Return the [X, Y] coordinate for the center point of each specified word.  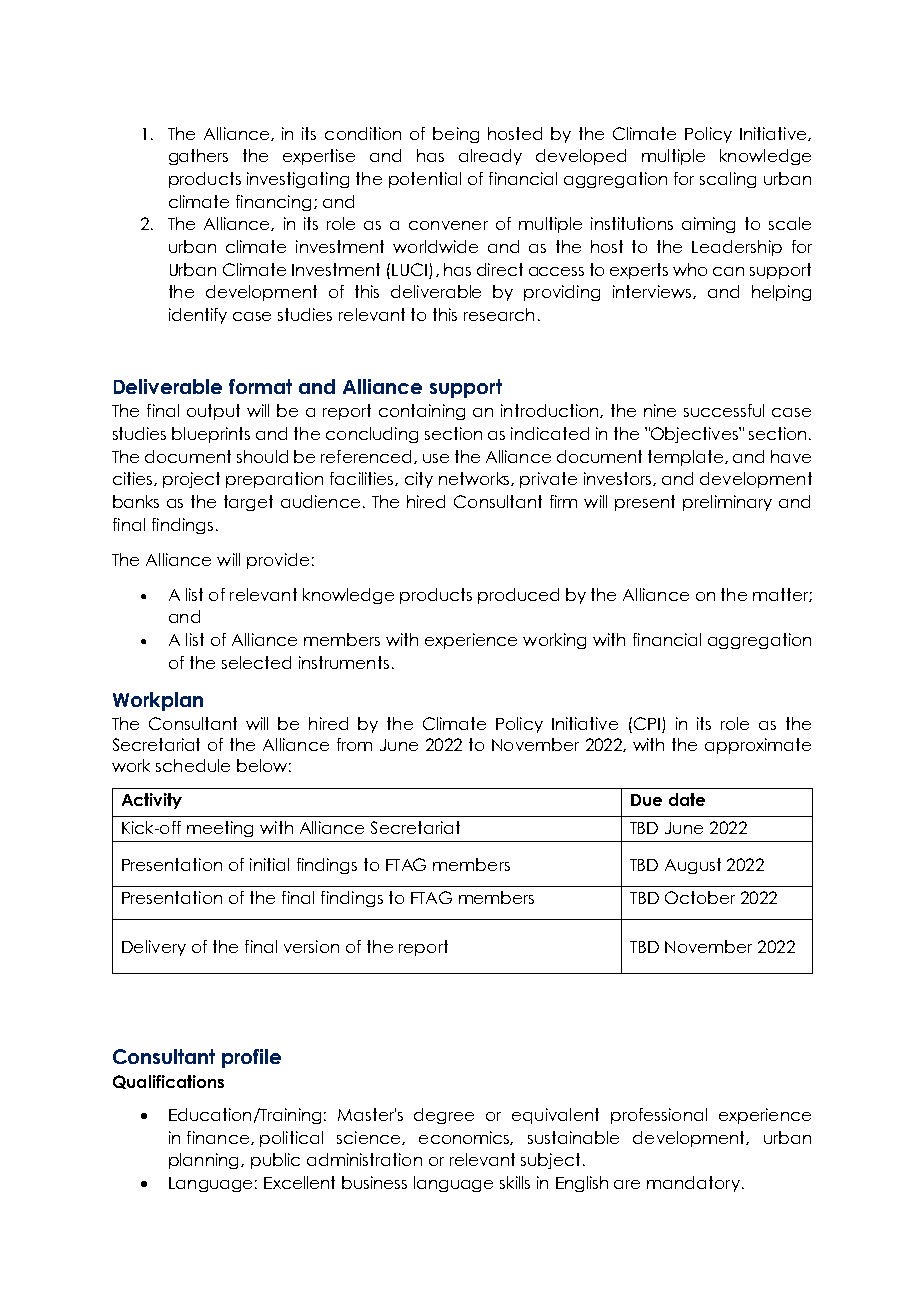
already [490, 157]
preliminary [727, 503]
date [687, 799]
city [419, 480]
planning [205, 1161]
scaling [728, 180]
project [191, 480]
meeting [220, 829]
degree [444, 1116]
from [354, 744]
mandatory [693, 1184]
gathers [198, 157]
